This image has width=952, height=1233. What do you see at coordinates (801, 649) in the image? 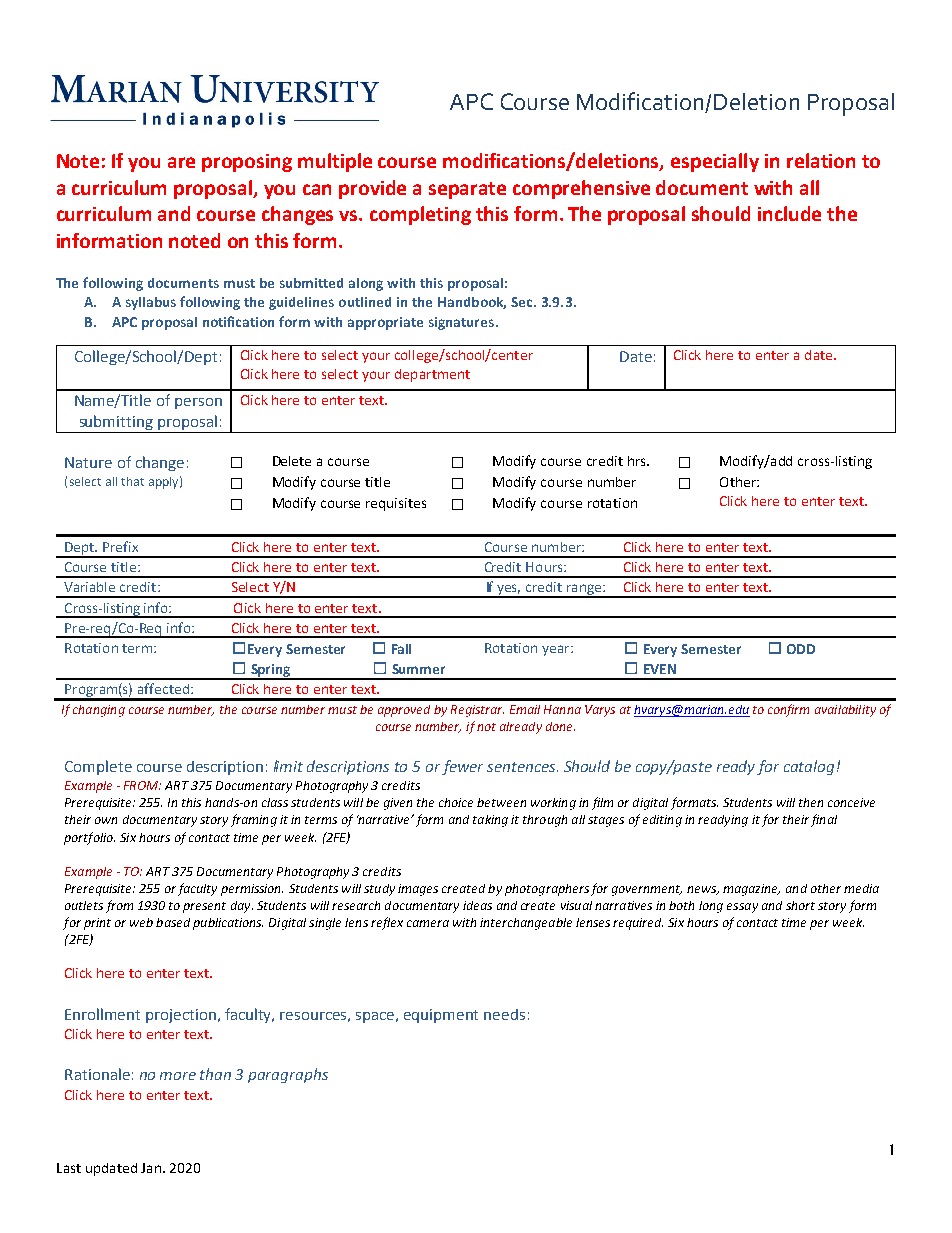
I see `ODD` at bounding box center [801, 649].
